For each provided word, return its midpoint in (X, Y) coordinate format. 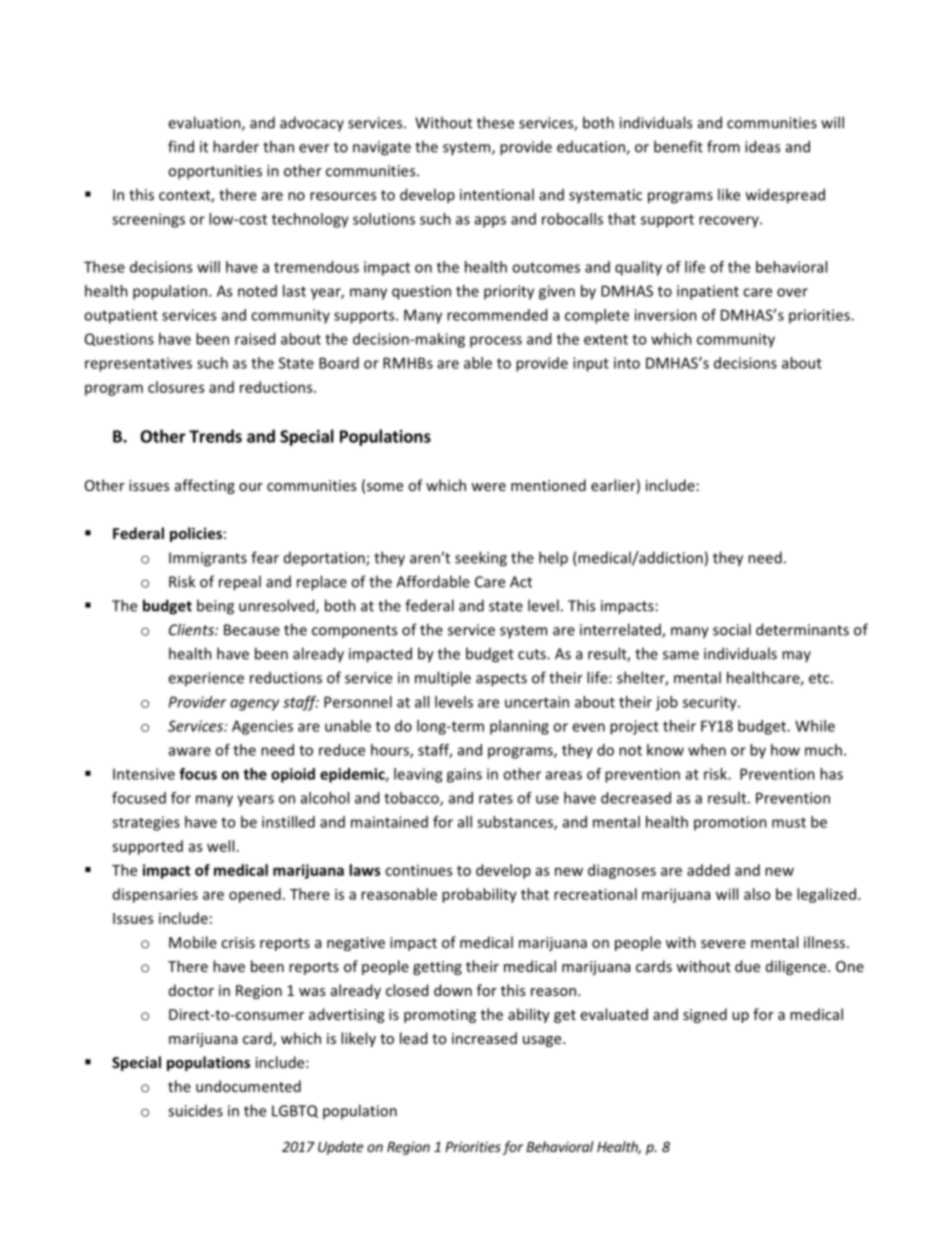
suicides (195, 1110)
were (488, 487)
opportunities (215, 172)
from (723, 146)
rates (496, 798)
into (627, 363)
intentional (497, 194)
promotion (730, 823)
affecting (205, 486)
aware (190, 751)
